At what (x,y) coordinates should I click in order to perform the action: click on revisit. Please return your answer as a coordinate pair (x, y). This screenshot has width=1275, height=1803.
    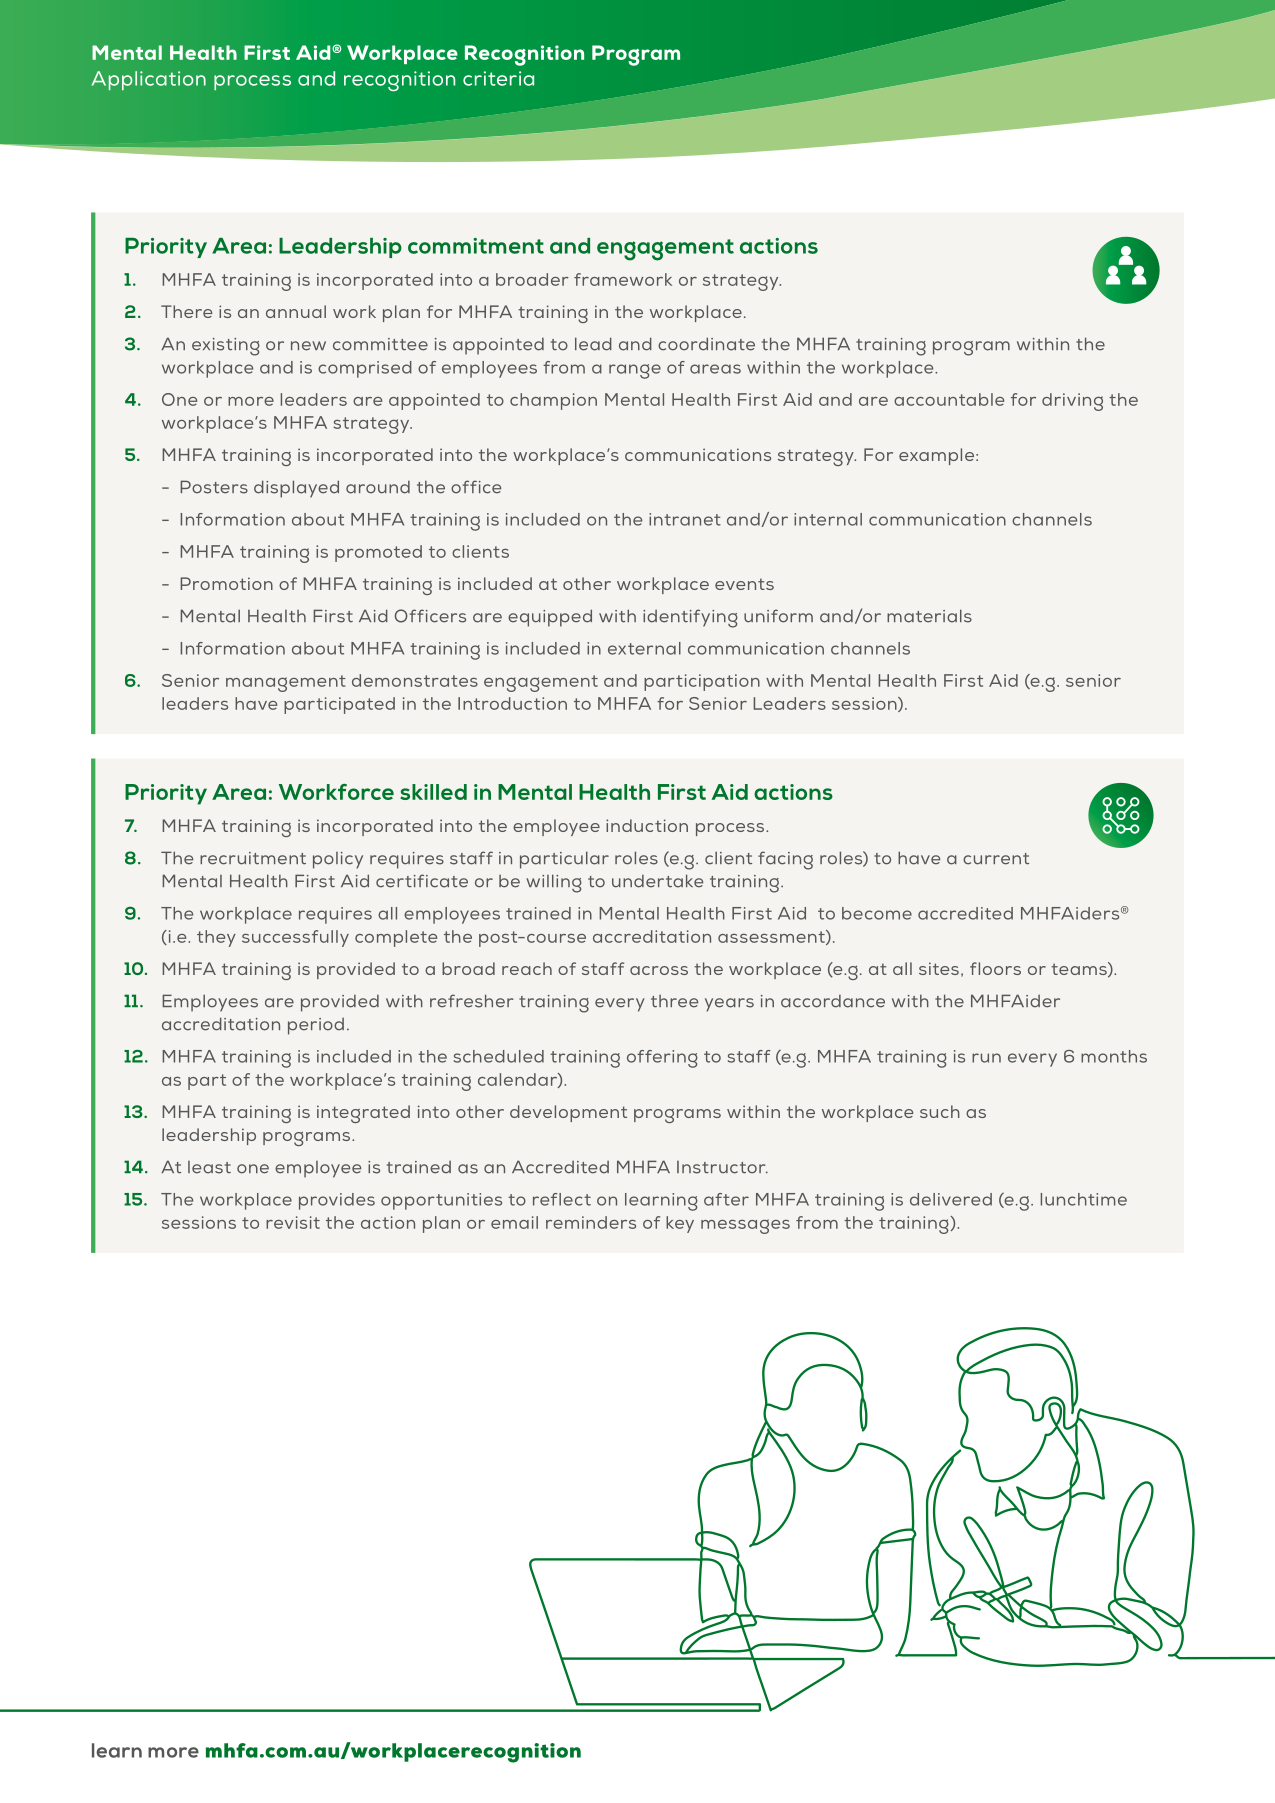
    Looking at the image, I should click on (293, 1222).
